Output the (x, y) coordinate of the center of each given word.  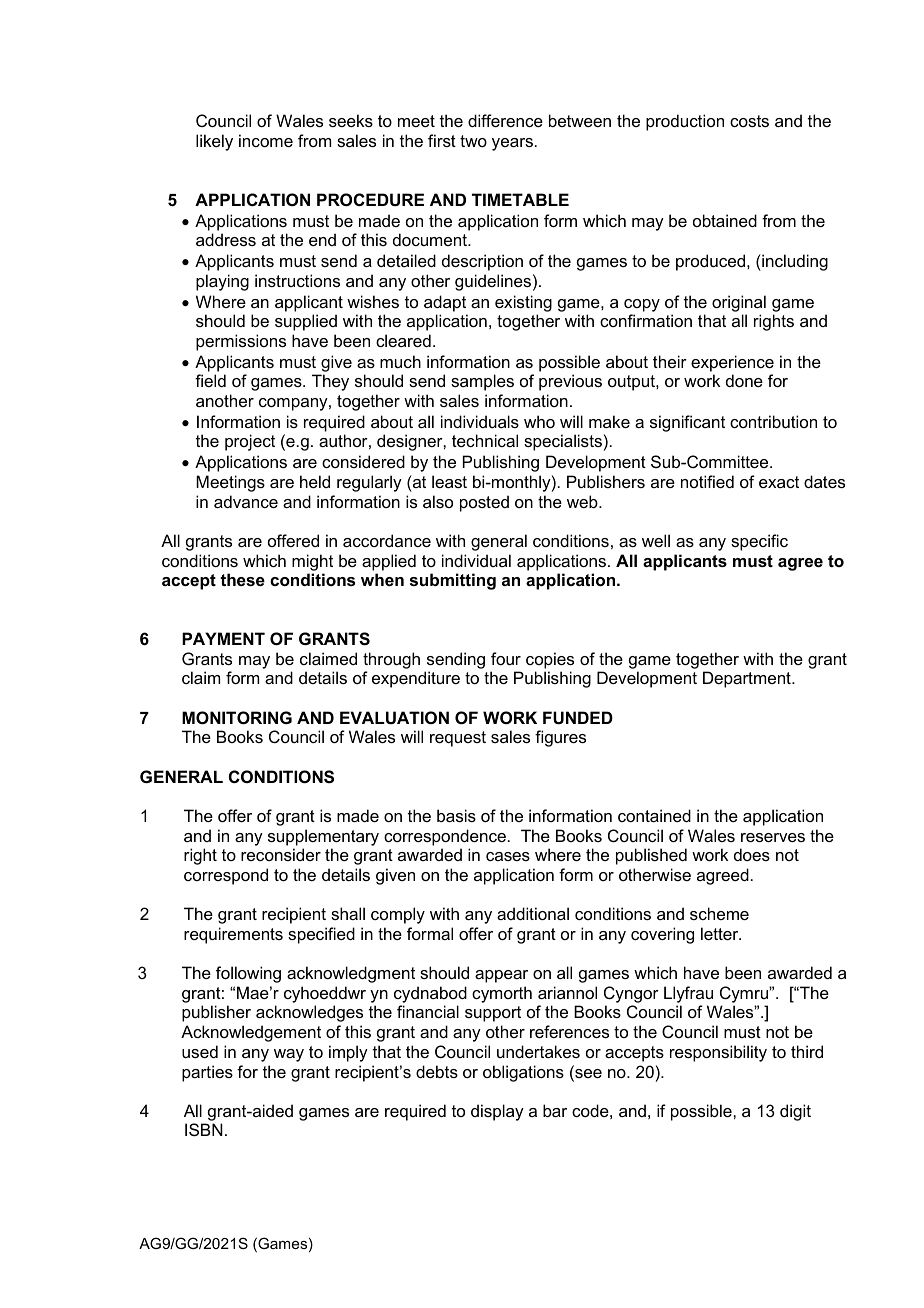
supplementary (323, 837)
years (512, 144)
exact (779, 482)
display (497, 1112)
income (266, 140)
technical (485, 440)
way (289, 1055)
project (250, 442)
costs (749, 121)
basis (456, 815)
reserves (773, 837)
